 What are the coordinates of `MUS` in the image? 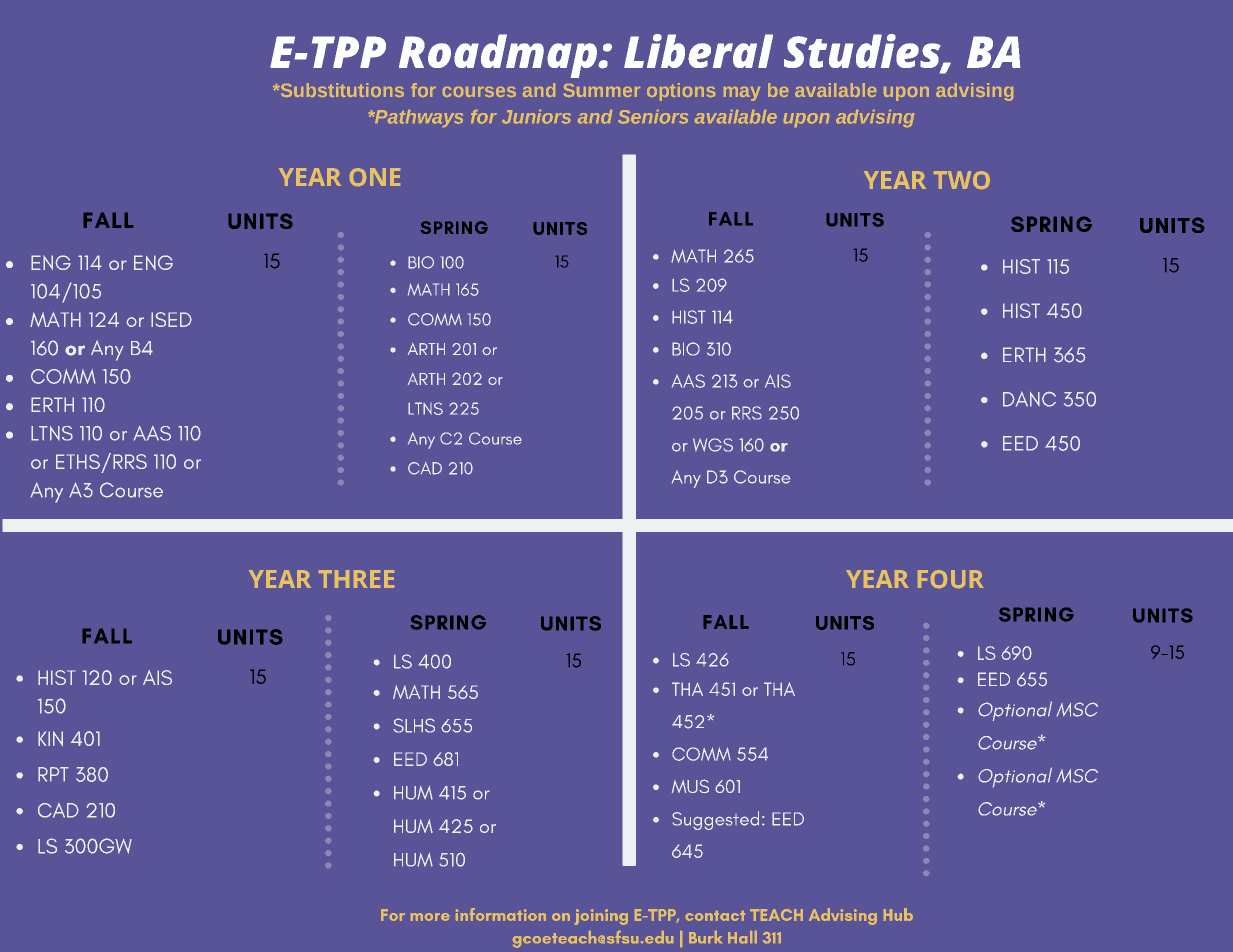 It's located at (690, 786).
